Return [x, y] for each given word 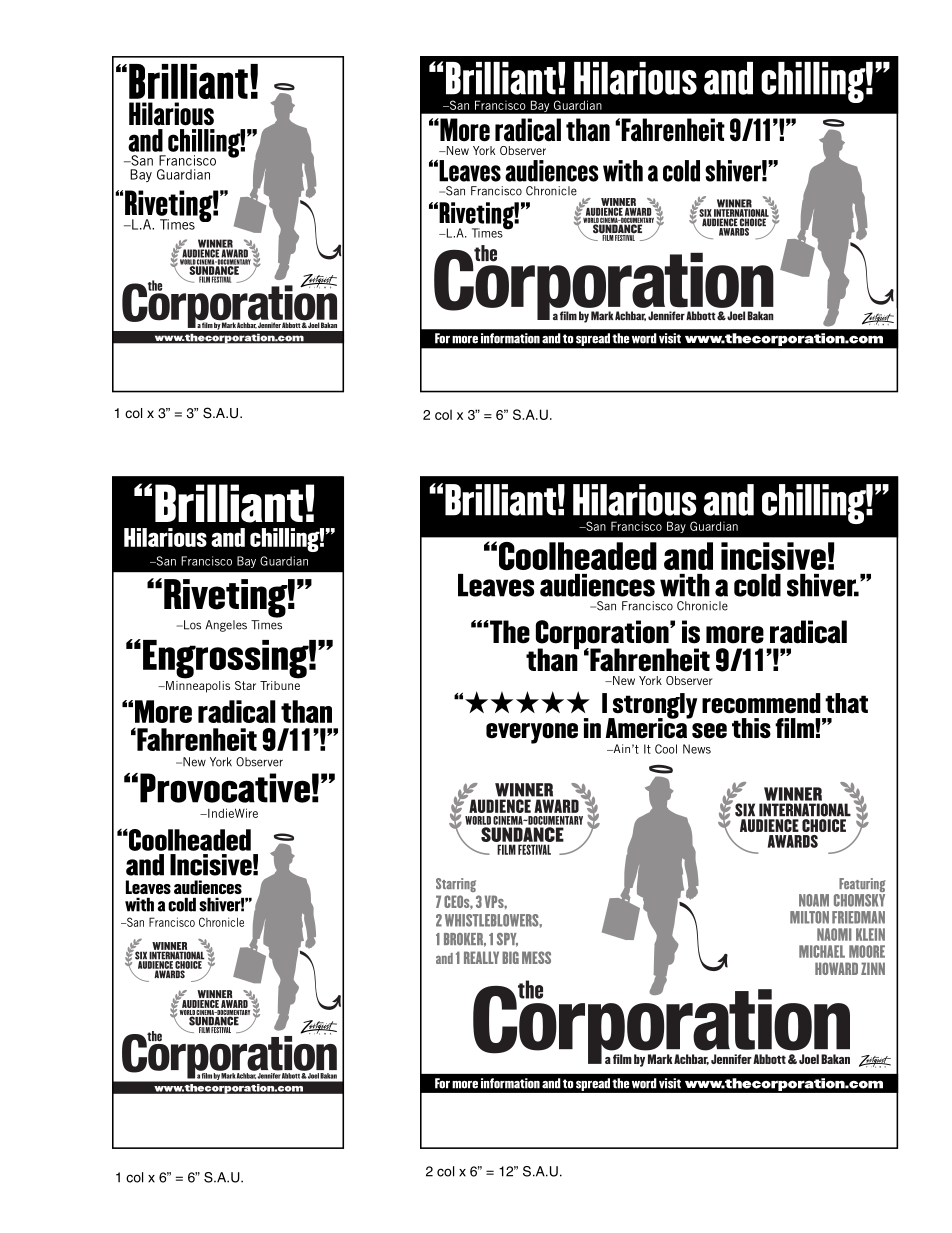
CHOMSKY [859, 899]
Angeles [226, 626]
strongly [653, 707]
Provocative [225, 788]
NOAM [814, 900]
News [697, 749]
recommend [761, 703]
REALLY [481, 957]
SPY [507, 940]
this [751, 728]
